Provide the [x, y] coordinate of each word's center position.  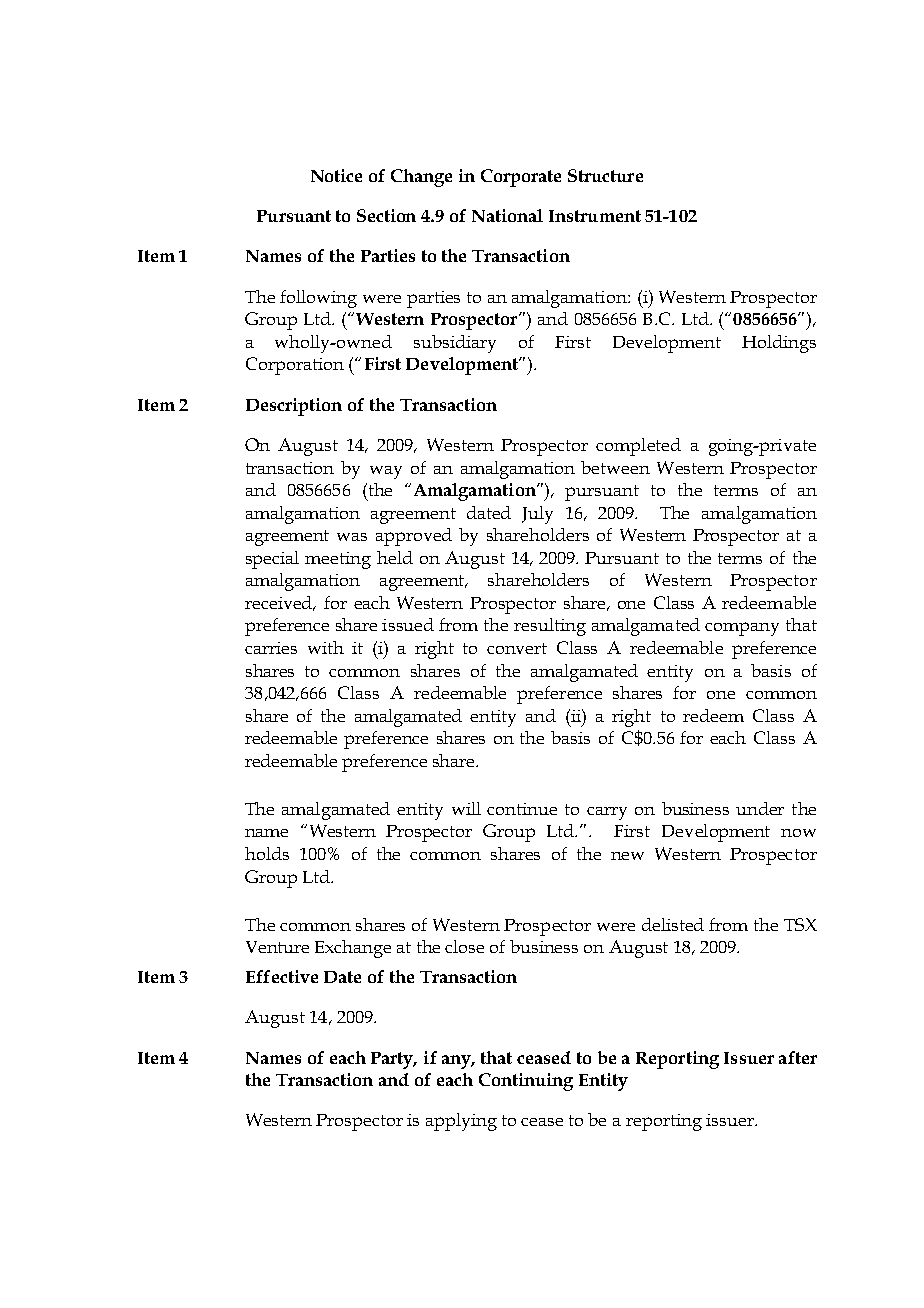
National [507, 215]
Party [393, 1060]
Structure [605, 175]
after [798, 1057]
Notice [336, 175]
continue [522, 809]
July [537, 515]
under [760, 808]
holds [267, 853]
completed [638, 447]
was [352, 537]
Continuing [526, 1082]
